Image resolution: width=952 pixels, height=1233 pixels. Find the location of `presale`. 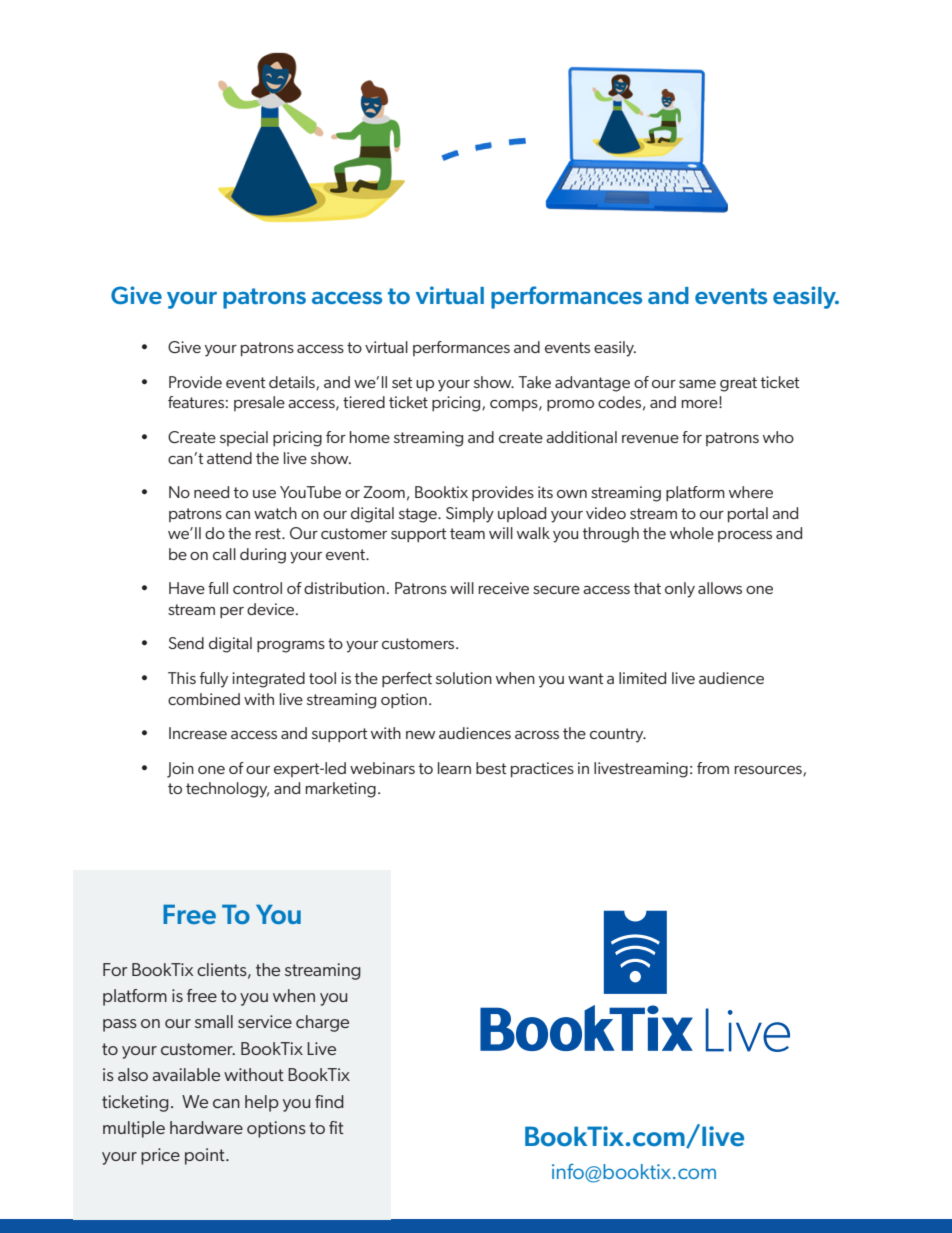

presale is located at coordinates (259, 403).
